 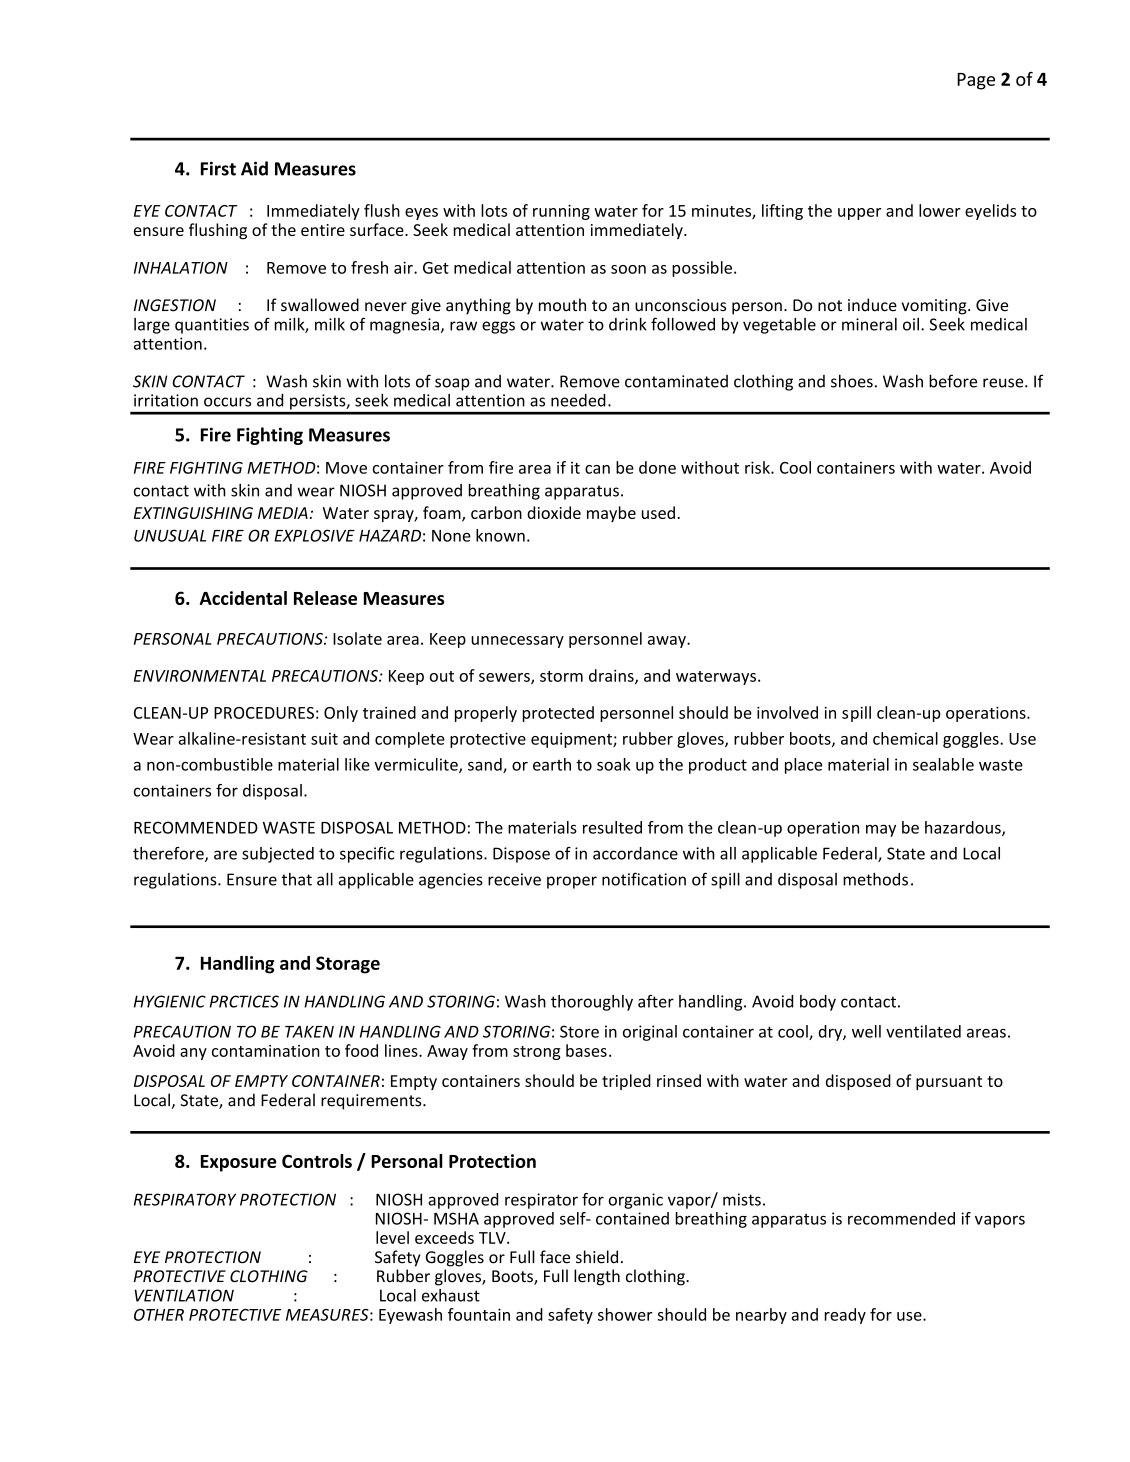 I want to click on length, so click(x=597, y=1277).
